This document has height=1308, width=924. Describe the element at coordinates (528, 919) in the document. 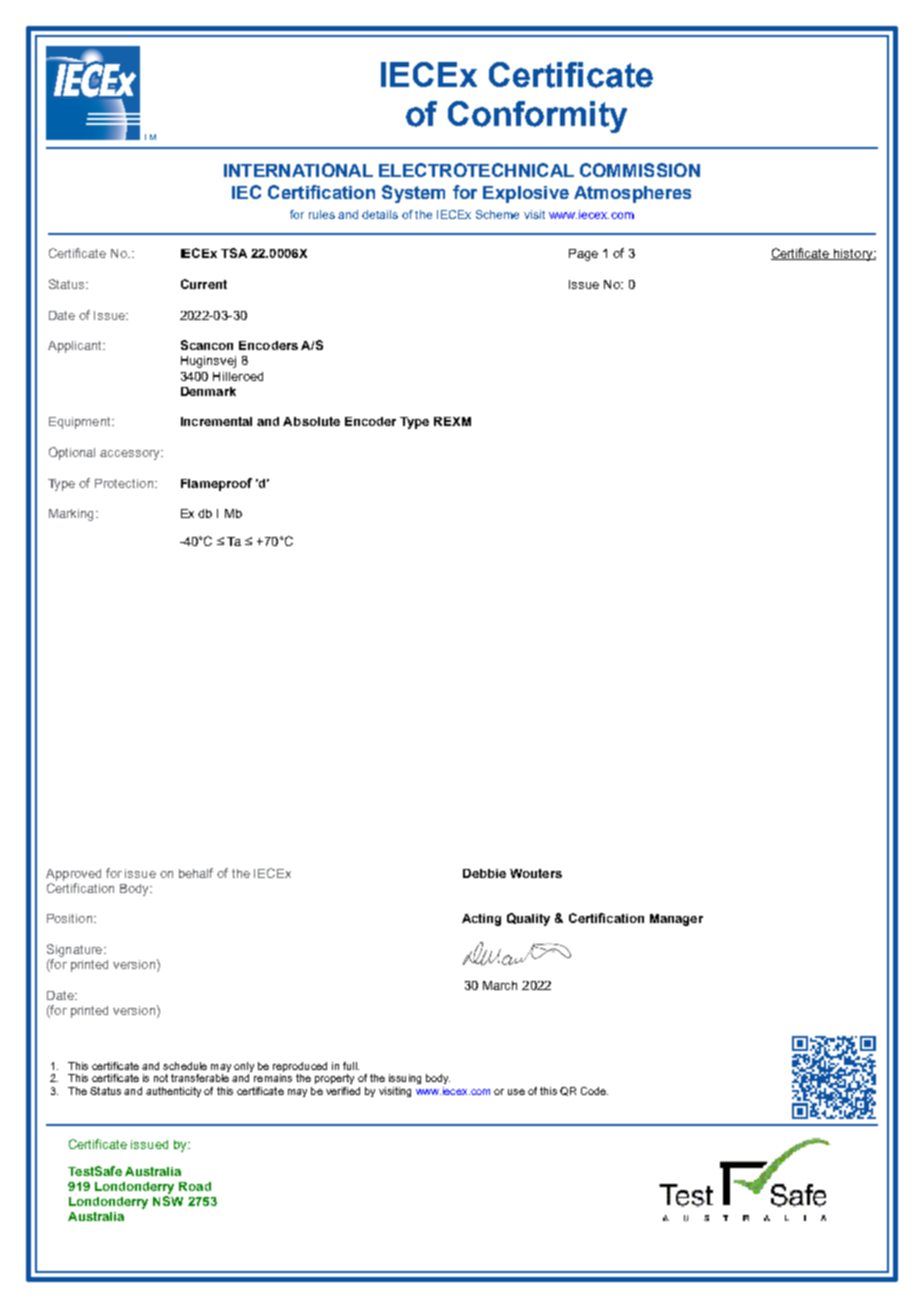

I see `Quality` at that location.
